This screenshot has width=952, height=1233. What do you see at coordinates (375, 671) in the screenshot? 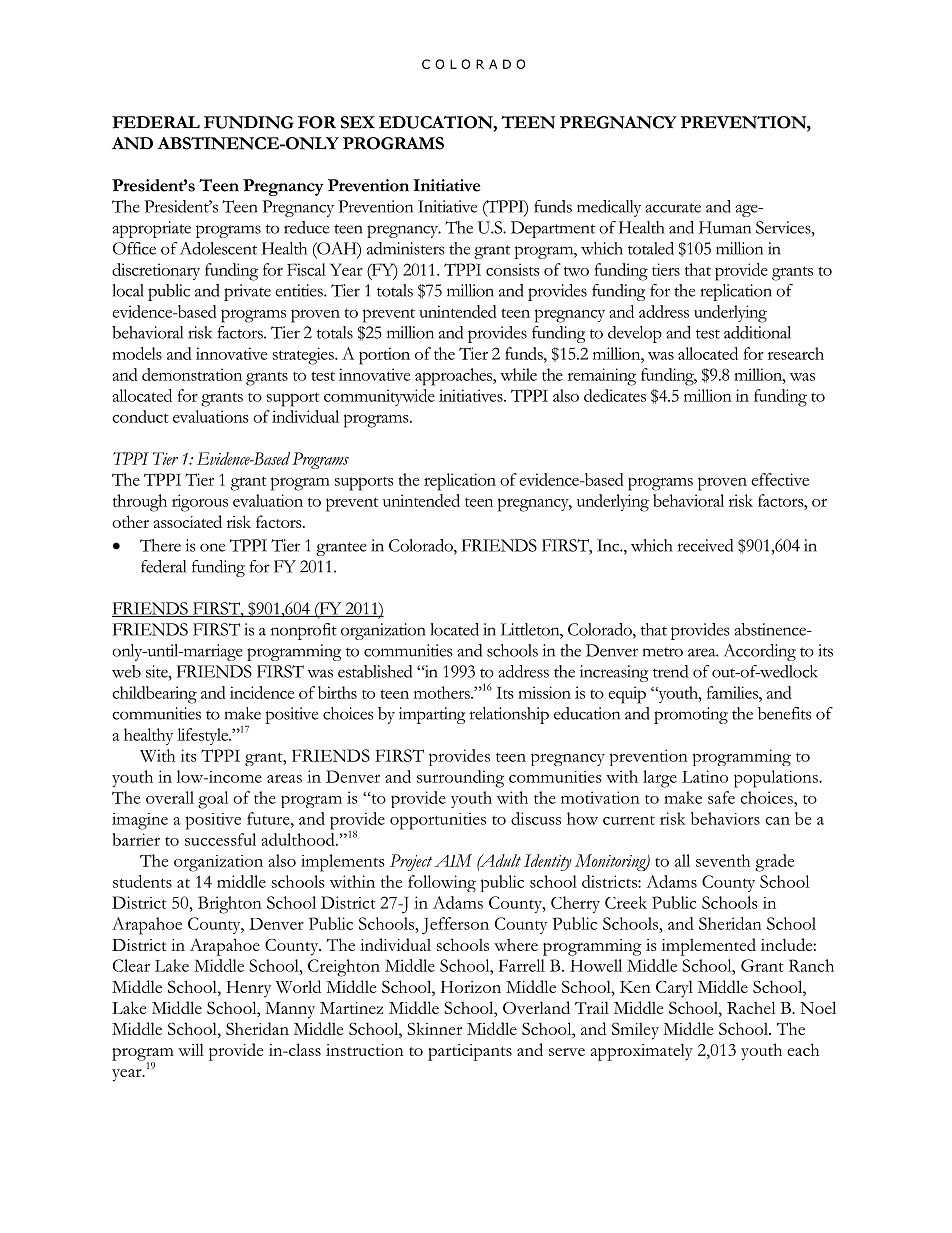
I see `established` at bounding box center [375, 671].
